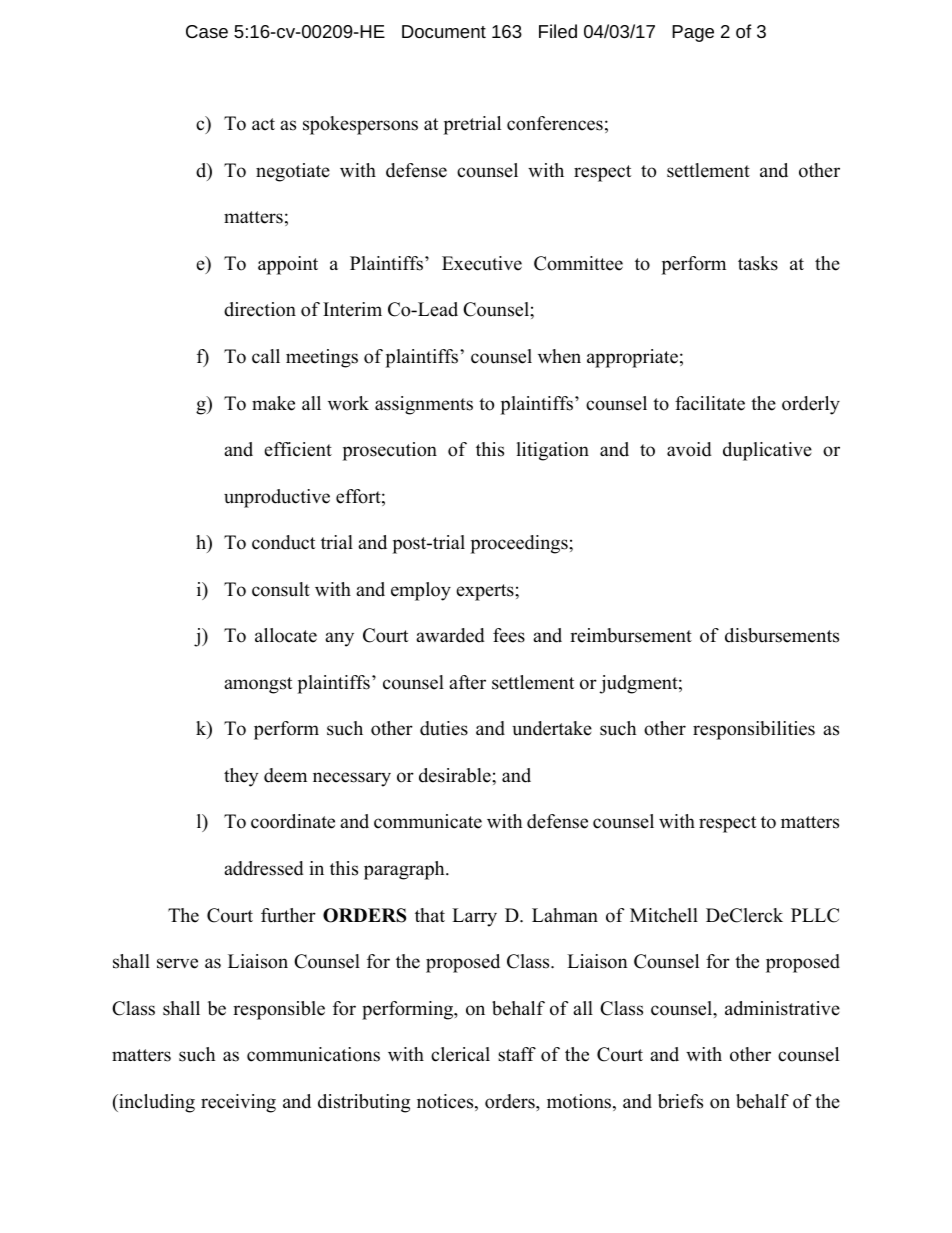  Describe the element at coordinates (782, 635) in the document. I see `disbursements` at that location.
